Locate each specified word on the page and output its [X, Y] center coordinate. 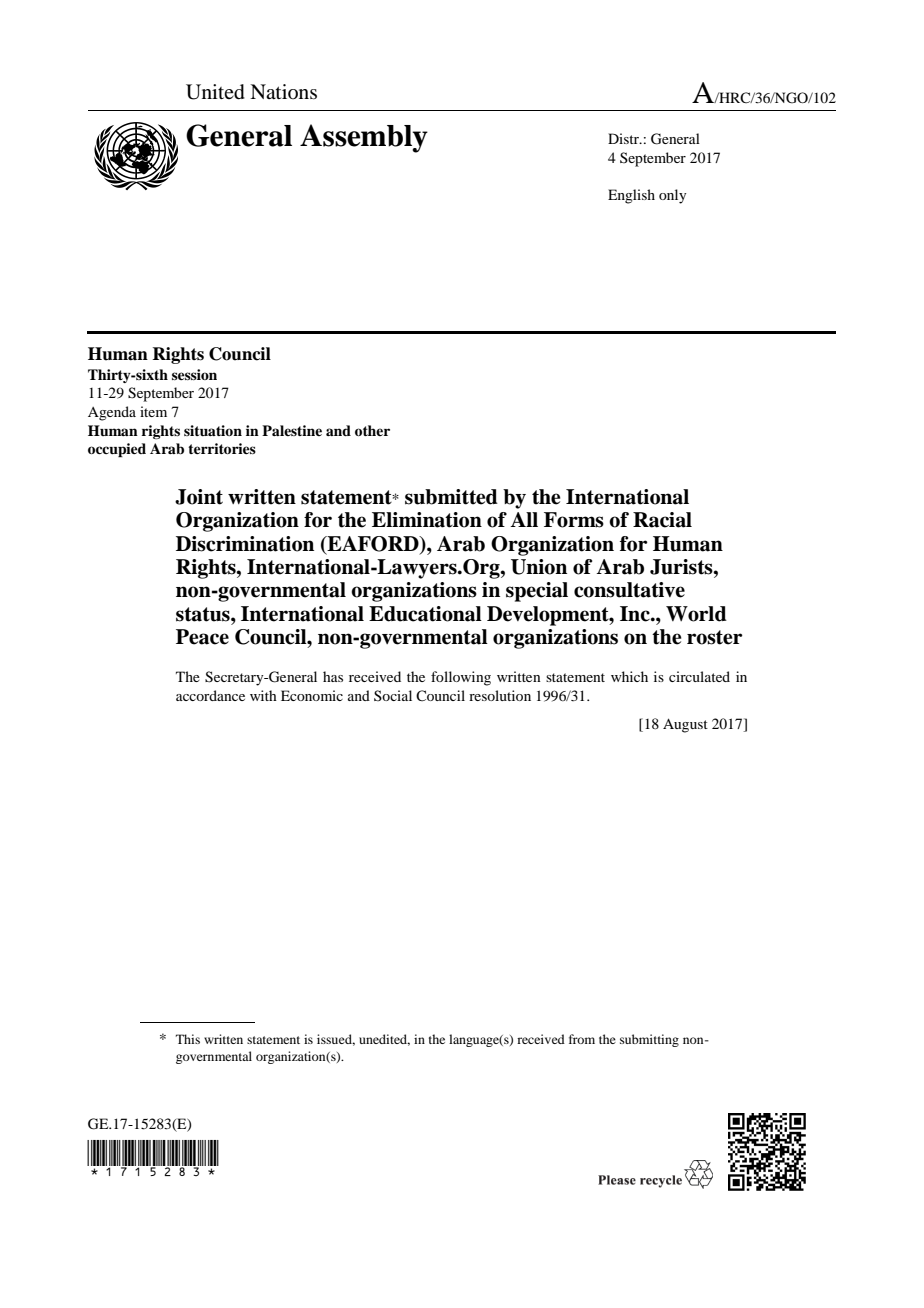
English [631, 196]
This [188, 1039]
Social [393, 695]
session [194, 374]
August [685, 725]
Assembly [364, 138]
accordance [210, 695]
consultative [629, 590]
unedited [384, 1040]
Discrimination [245, 544]
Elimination [427, 520]
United [215, 92]
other [372, 430]
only [672, 196]
